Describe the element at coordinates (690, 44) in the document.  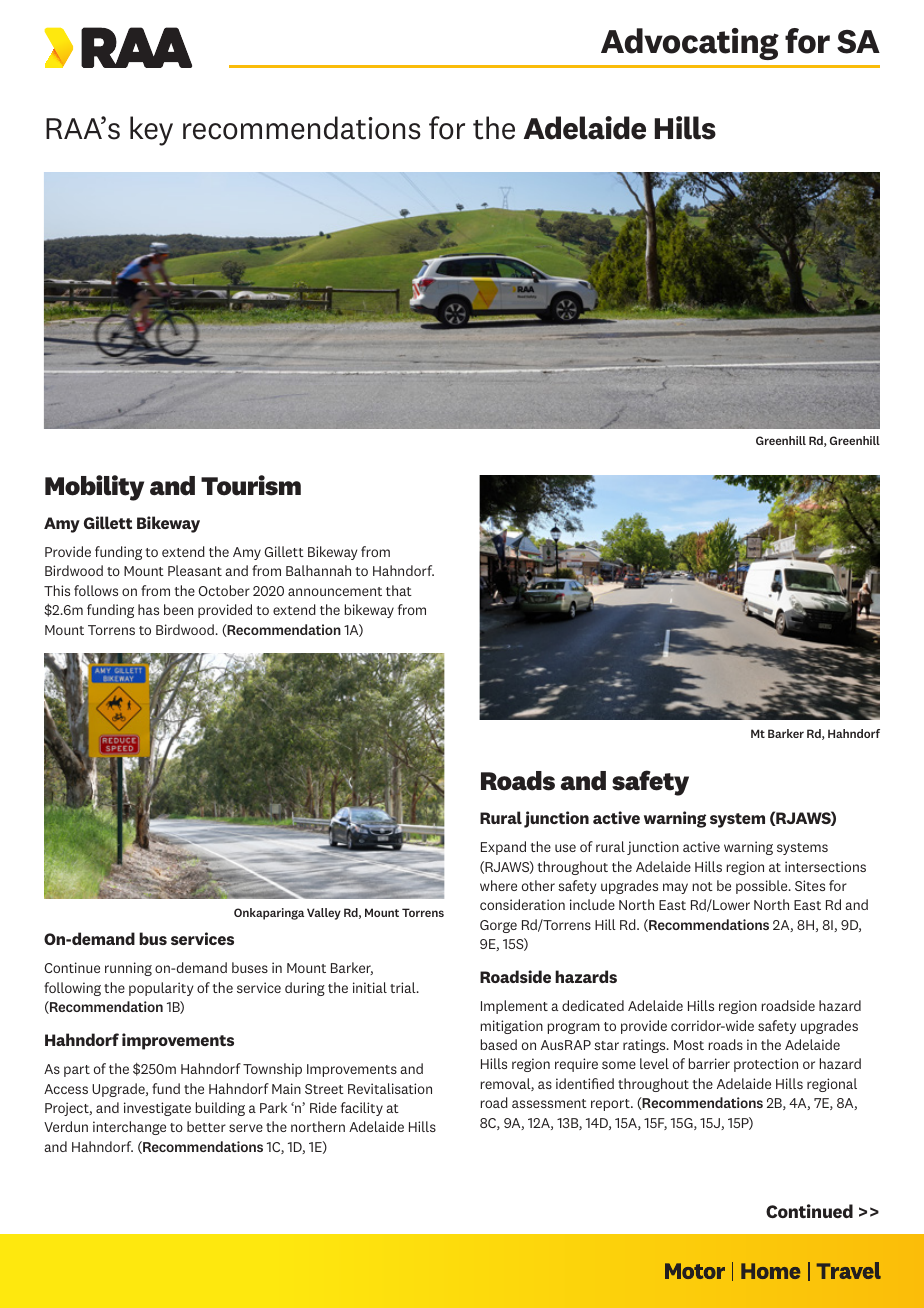
I see `Advocating` at that location.
